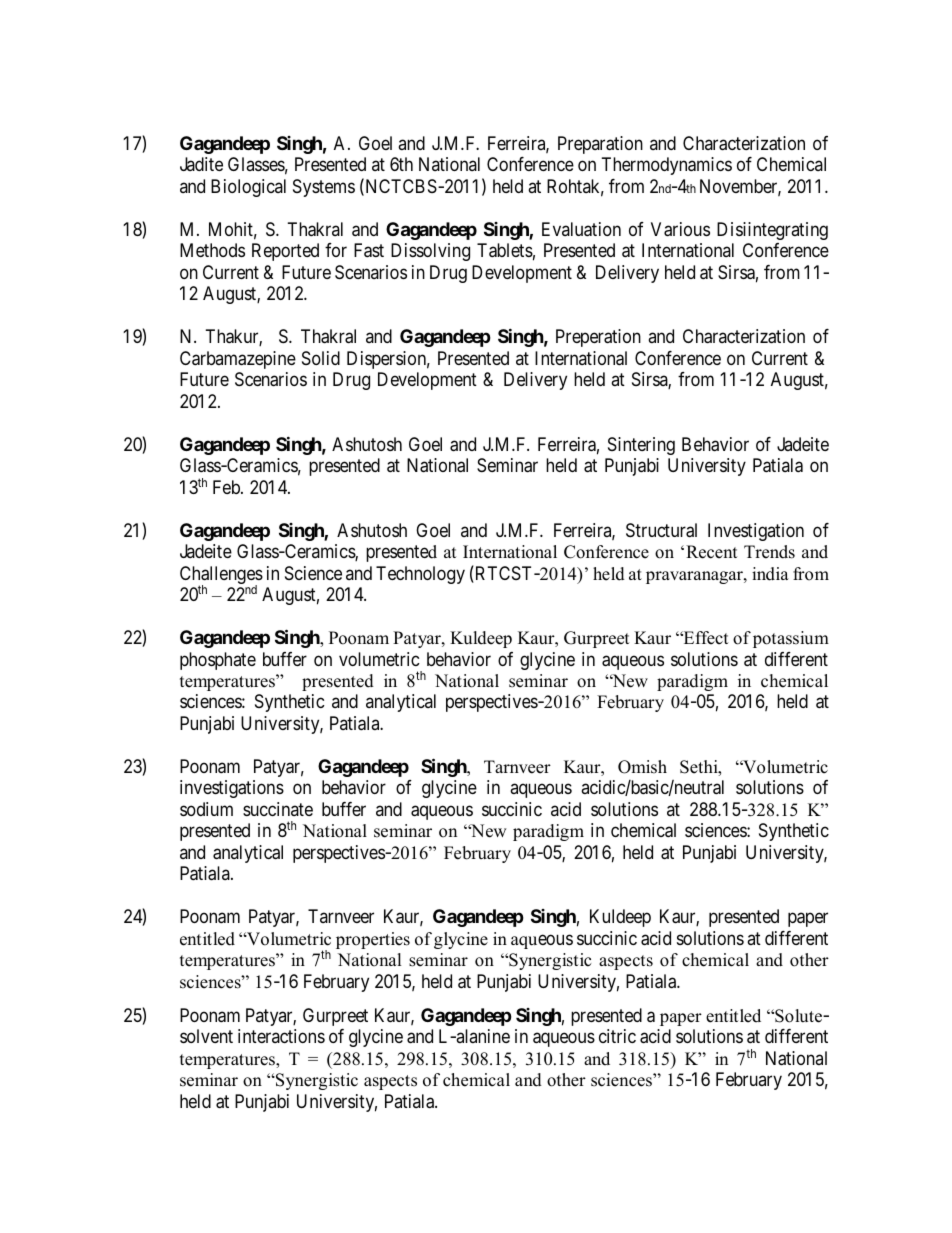 The image size is (952, 1233). Describe the element at coordinates (791, 639) in the page. I see `potassium` at that location.
